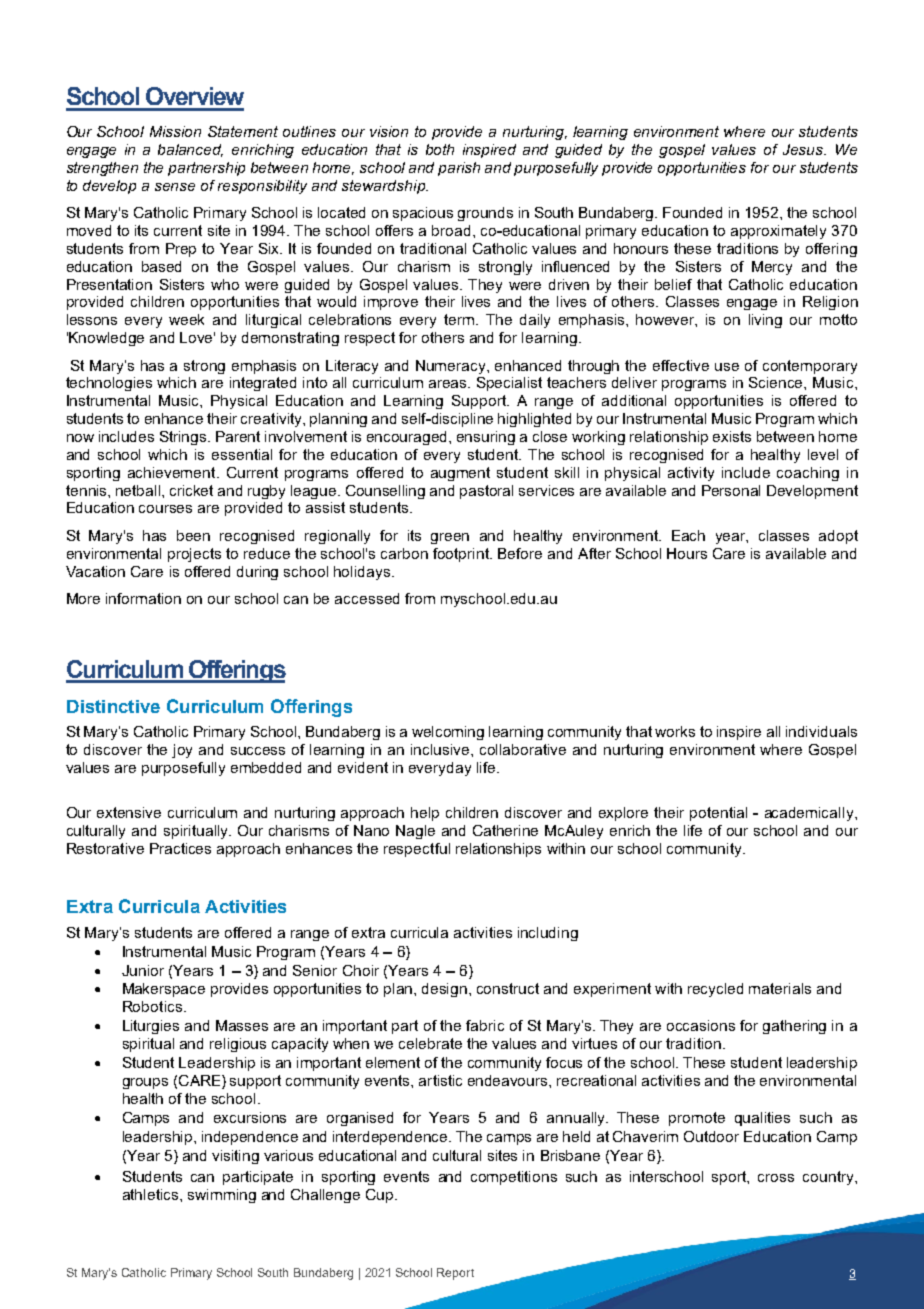 The height and width of the page is (1309, 924). What do you see at coordinates (425, 814) in the page?
I see `help` at bounding box center [425, 814].
